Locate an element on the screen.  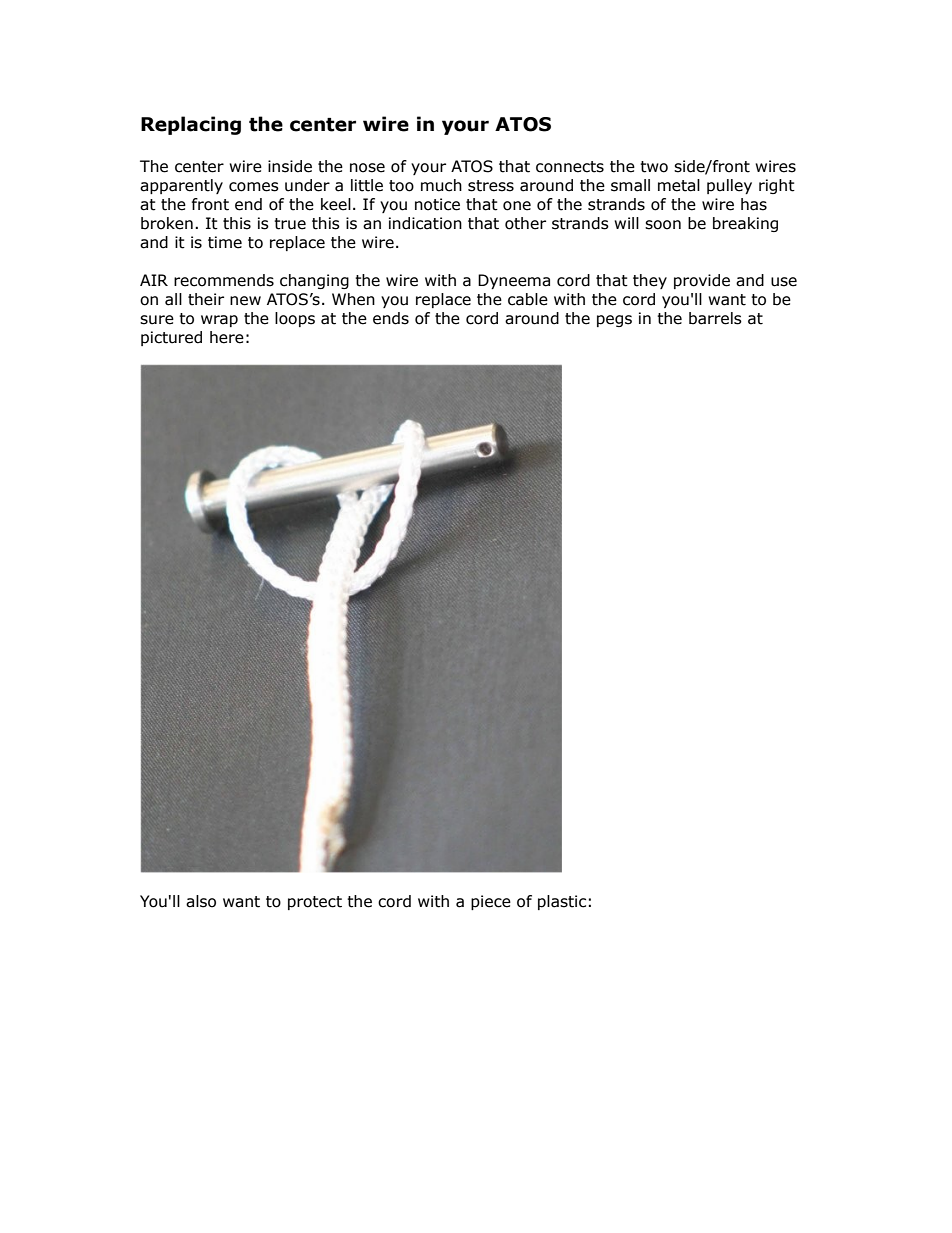
barrels is located at coordinates (715, 318).
